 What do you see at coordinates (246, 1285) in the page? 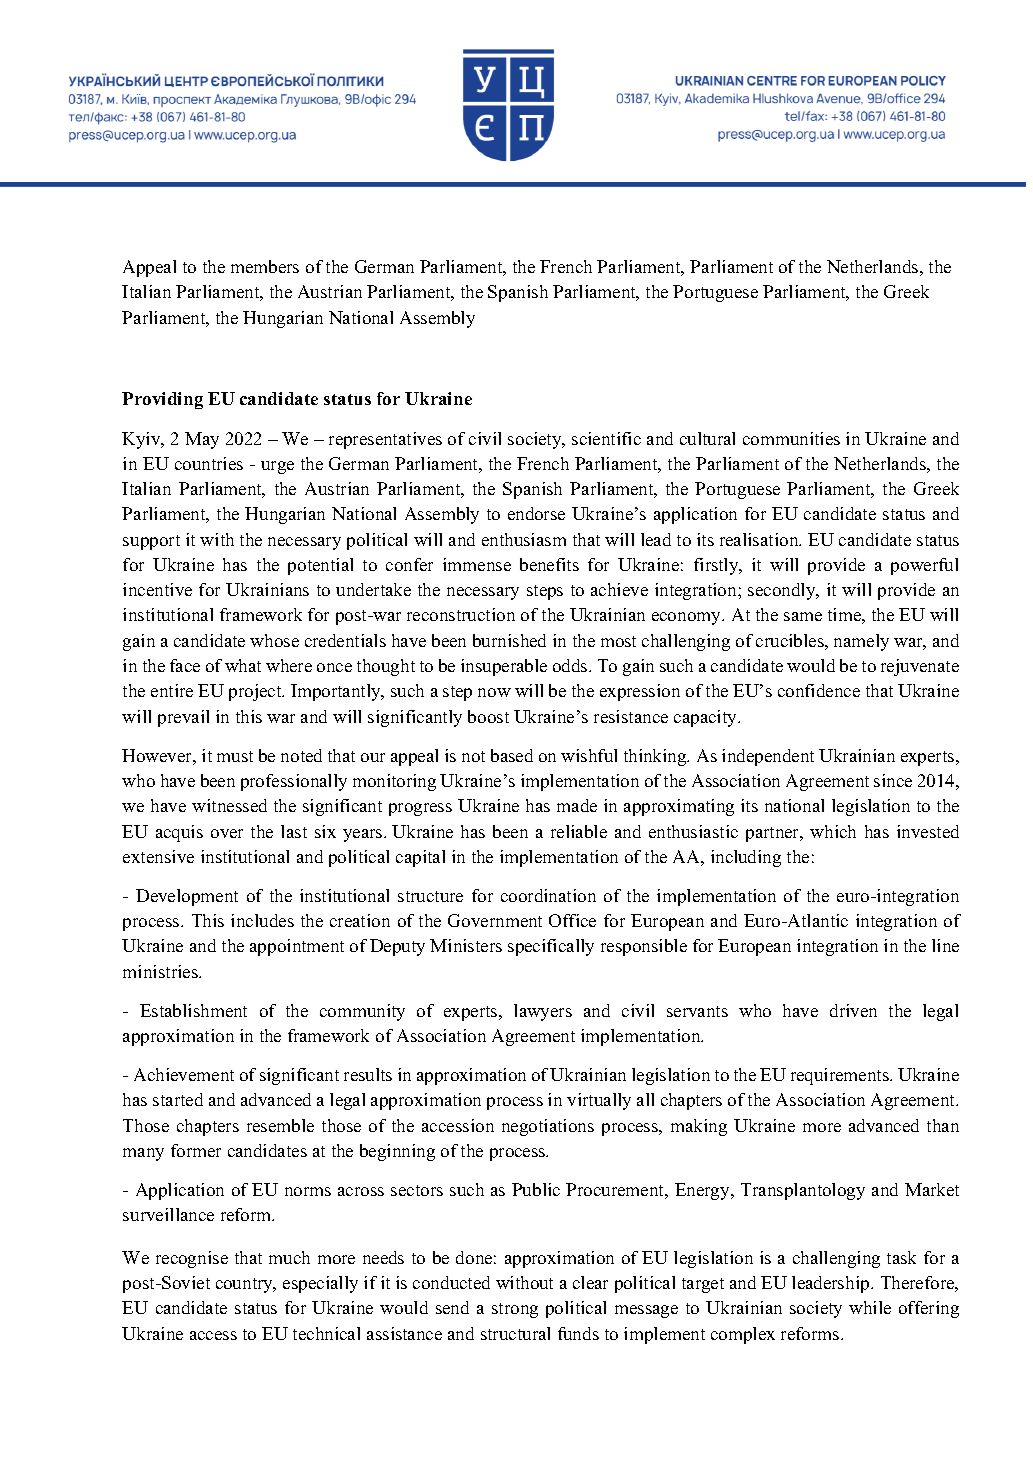
I see `country` at bounding box center [246, 1285].
